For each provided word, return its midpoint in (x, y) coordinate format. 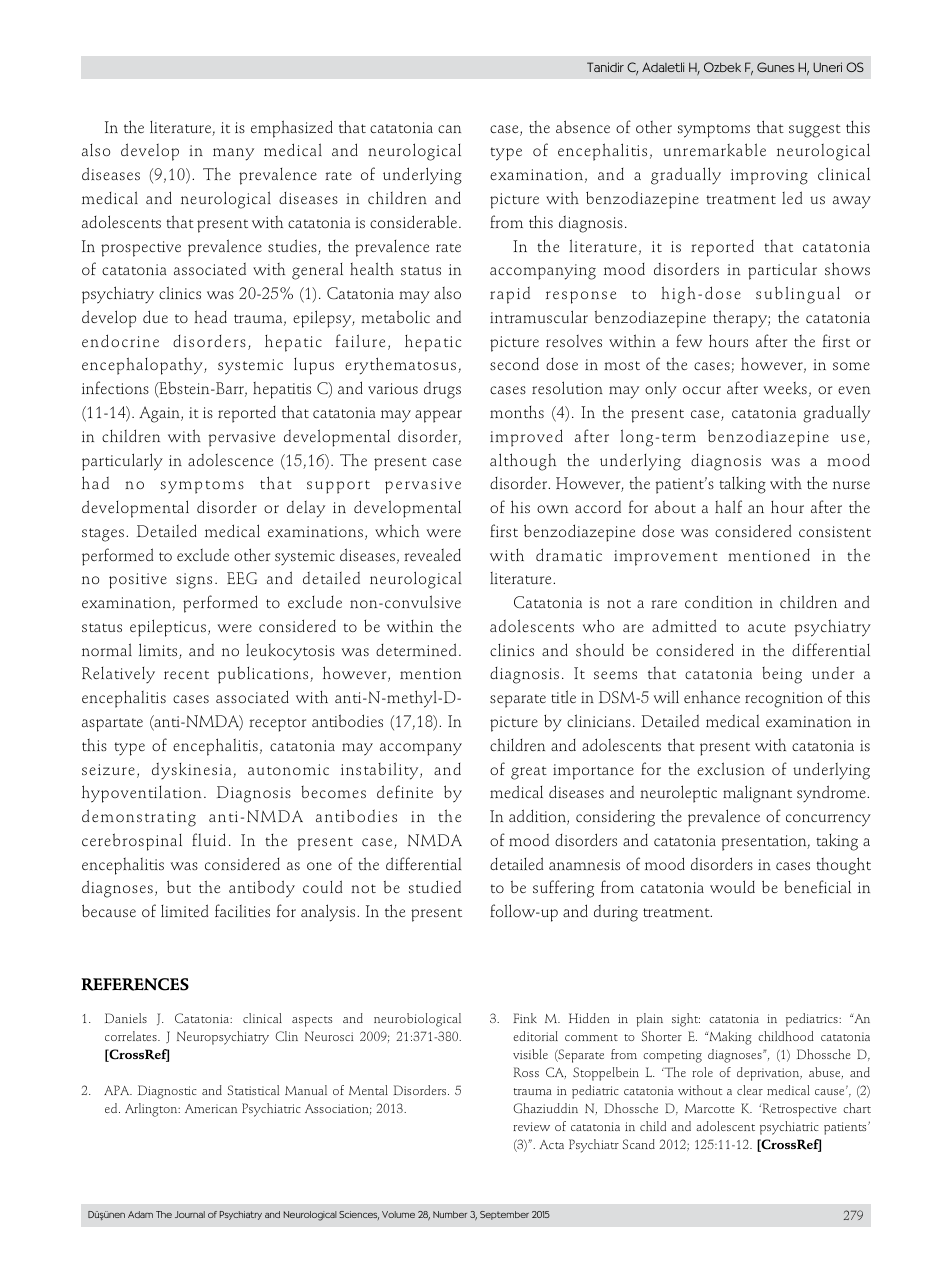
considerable (415, 221)
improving (769, 177)
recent (186, 674)
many (233, 154)
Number (450, 1214)
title (563, 696)
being (782, 675)
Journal (190, 1214)
